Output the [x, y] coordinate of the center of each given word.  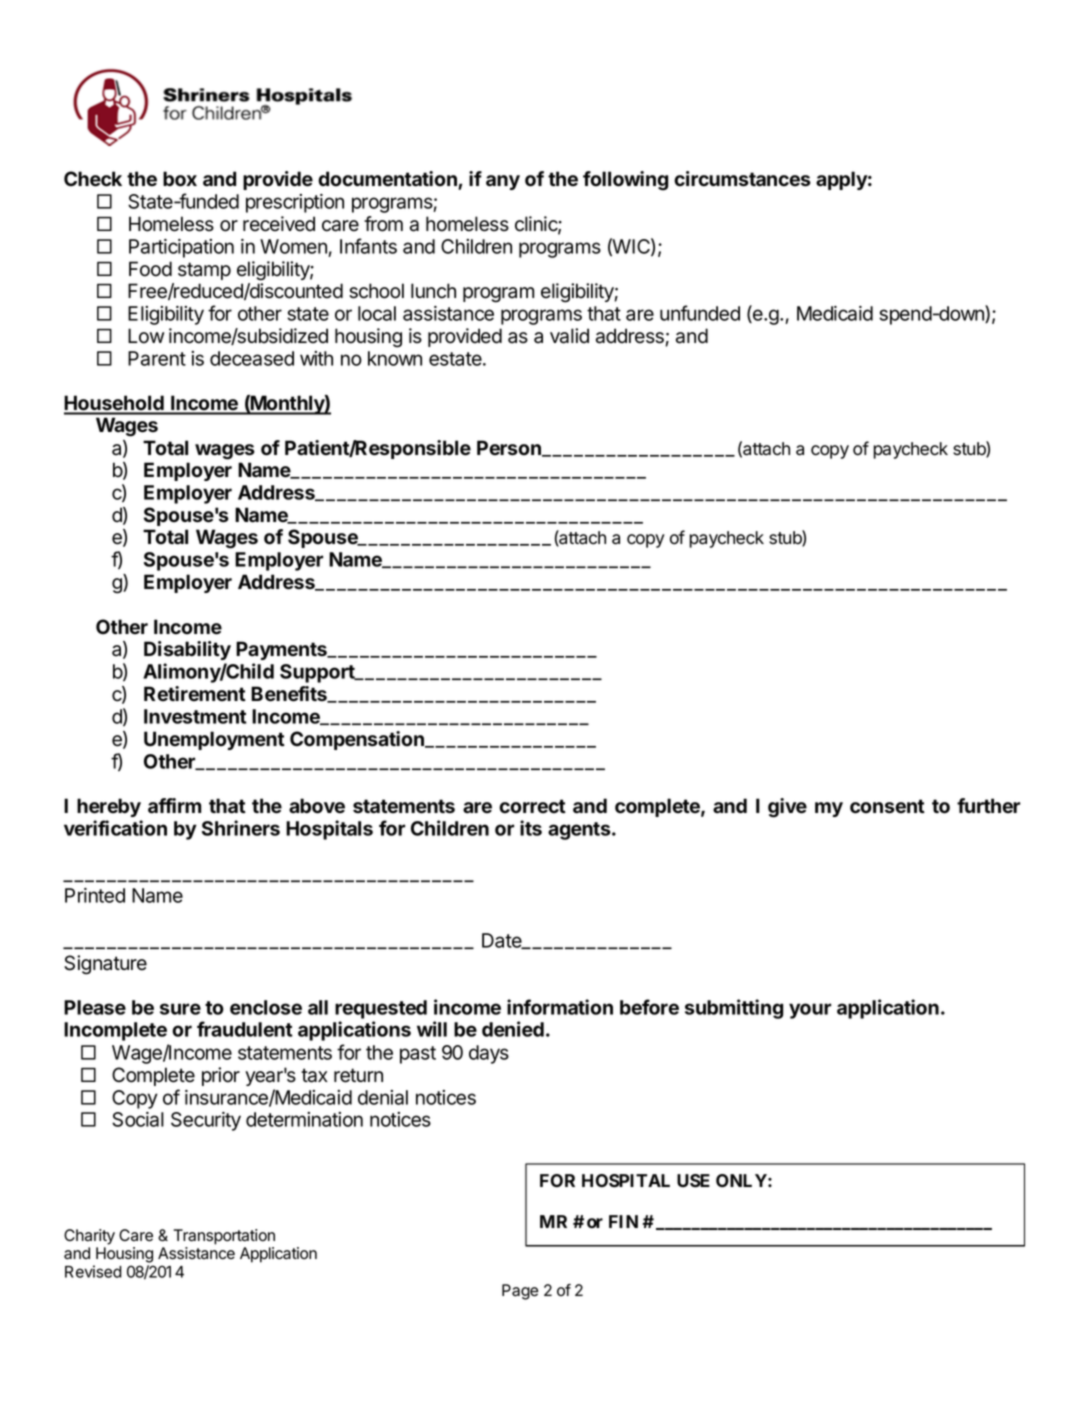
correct [532, 806]
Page [520, 1292]
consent [887, 806]
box [180, 179]
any [503, 182]
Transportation [224, 1237]
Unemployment [214, 740]
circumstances [742, 179]
